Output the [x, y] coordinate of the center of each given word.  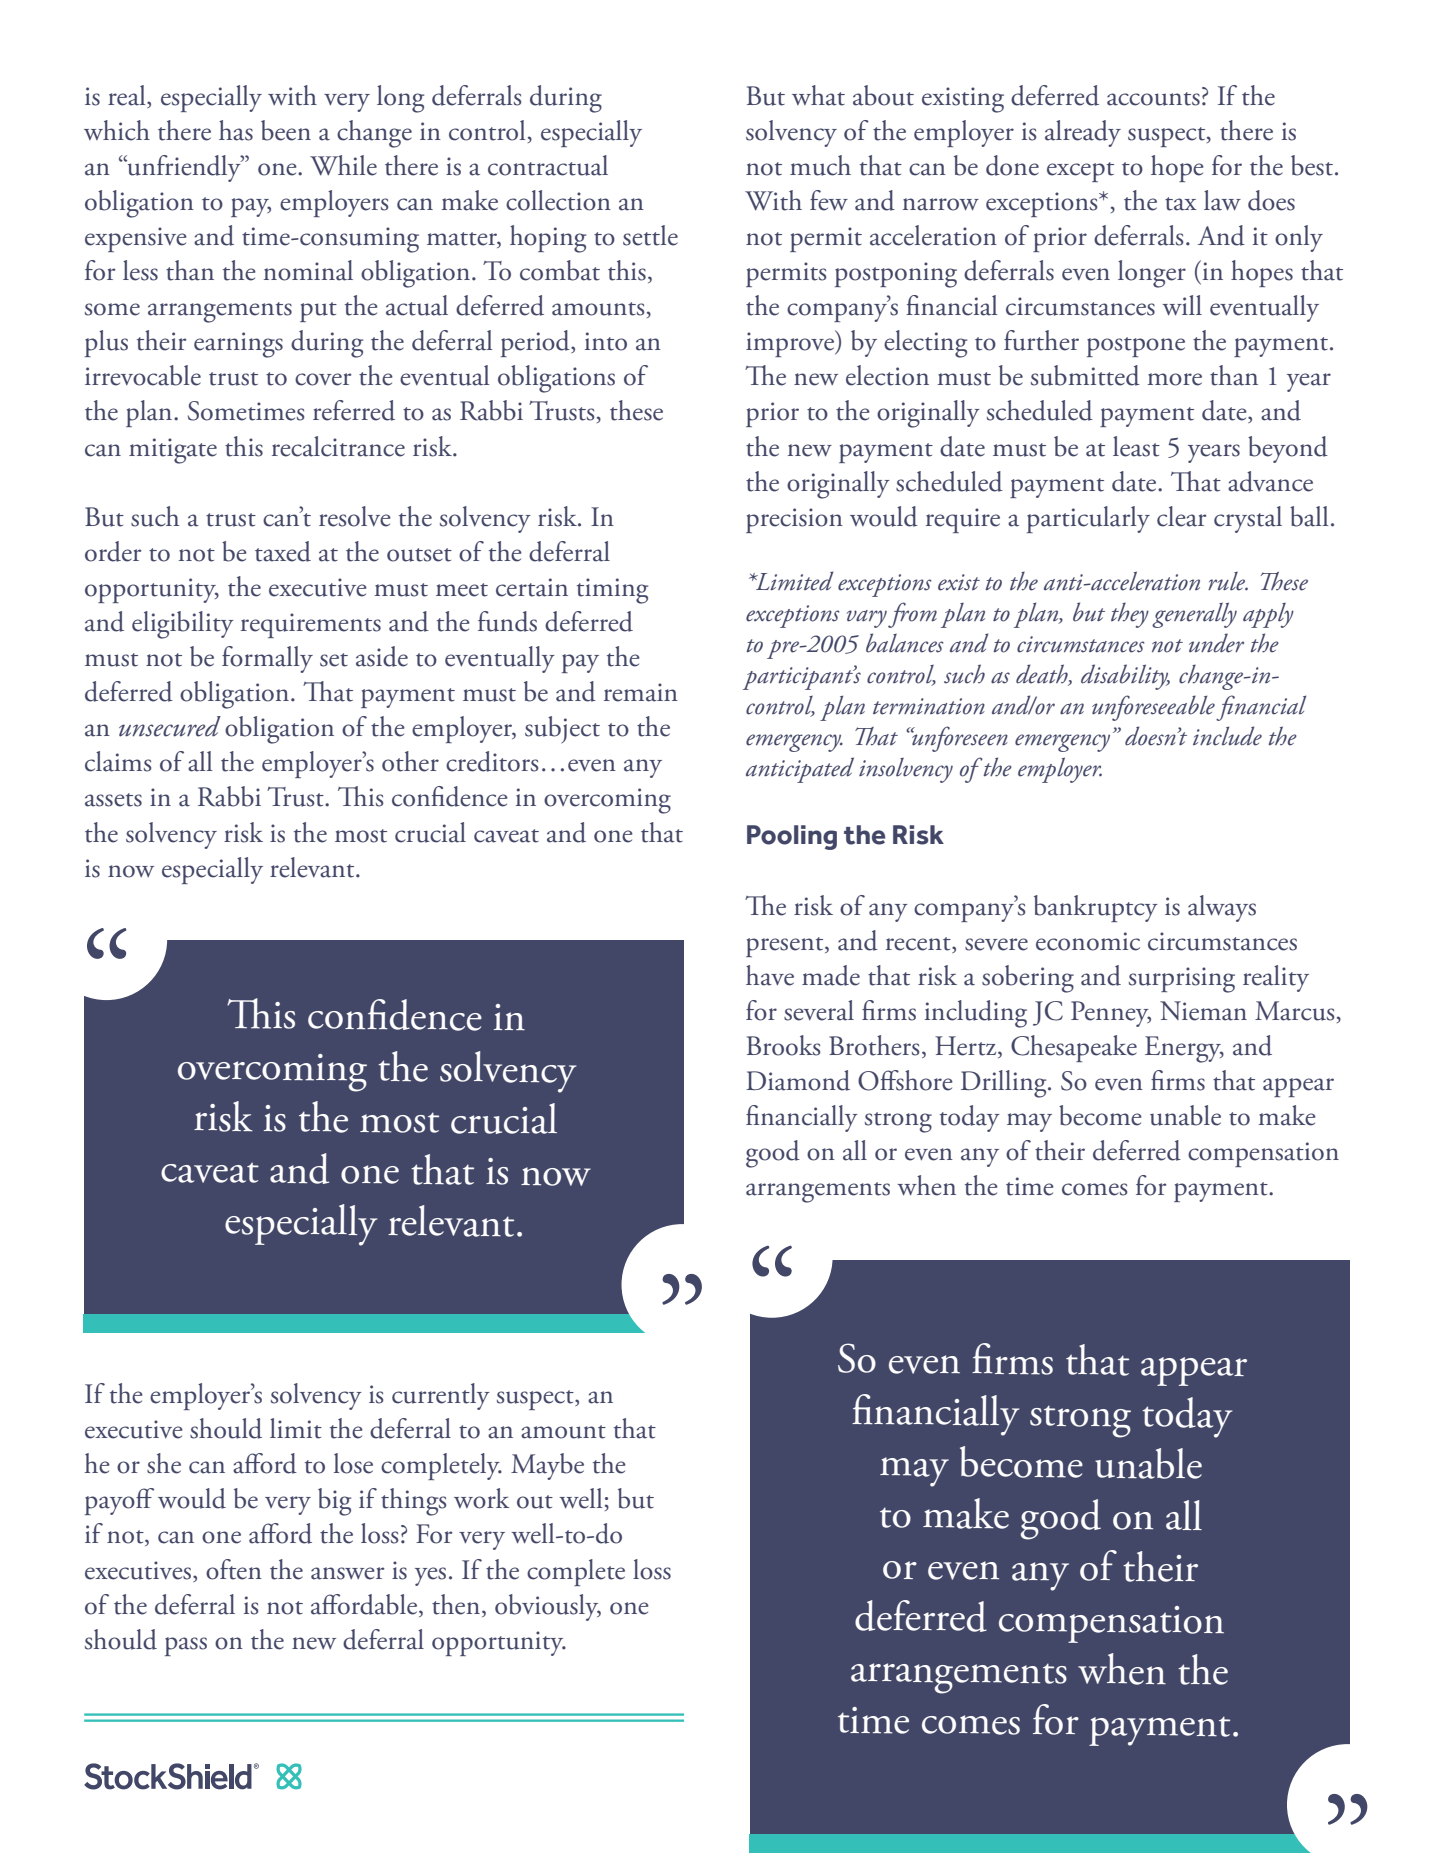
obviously [548, 1607]
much [820, 165]
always [1222, 908]
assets [113, 800]
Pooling [792, 837]
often [234, 1569]
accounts [1153, 99]
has [236, 130]
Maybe [547, 1466]
